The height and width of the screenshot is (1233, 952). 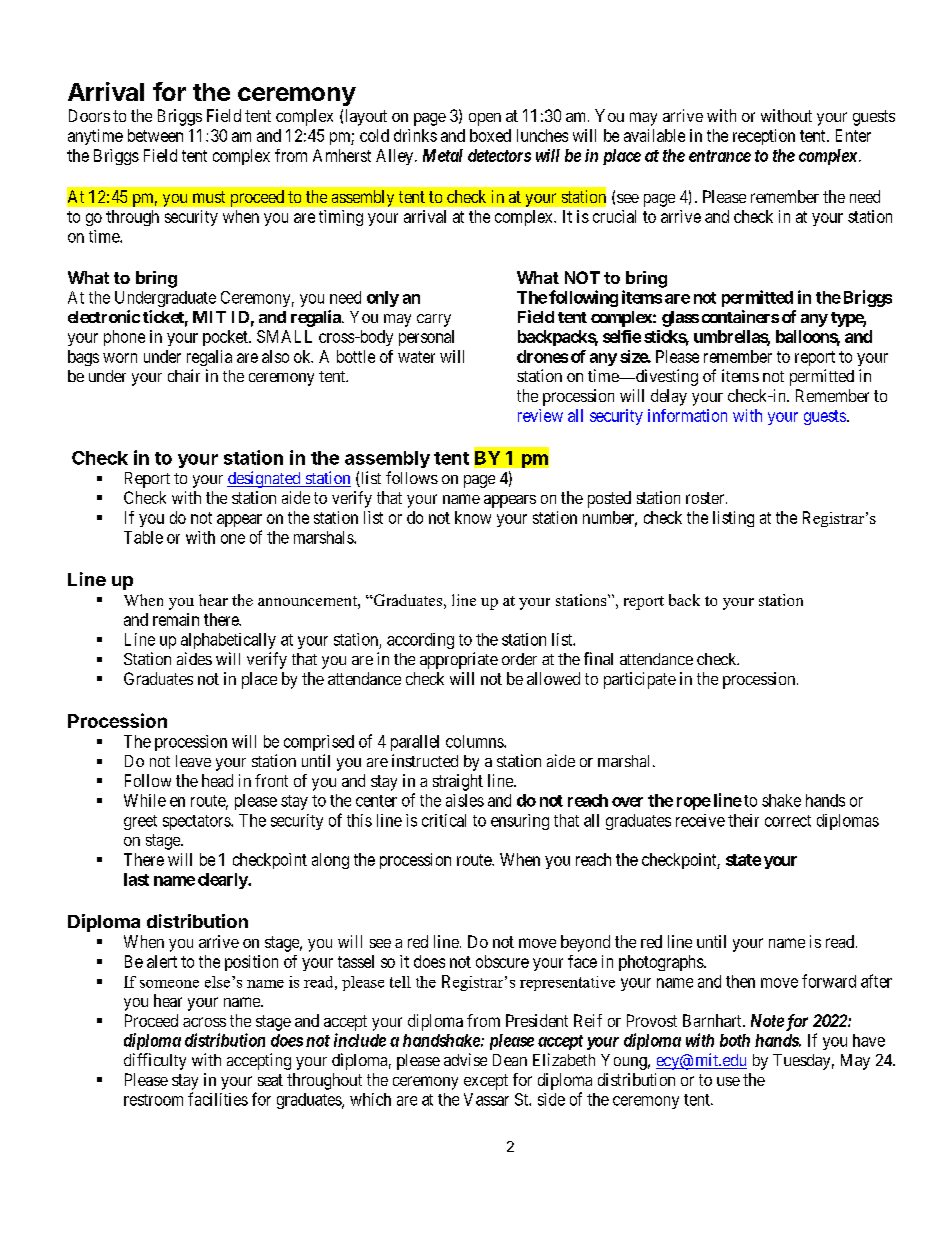 What do you see at coordinates (486, 1082) in the screenshot?
I see `except` at bounding box center [486, 1082].
